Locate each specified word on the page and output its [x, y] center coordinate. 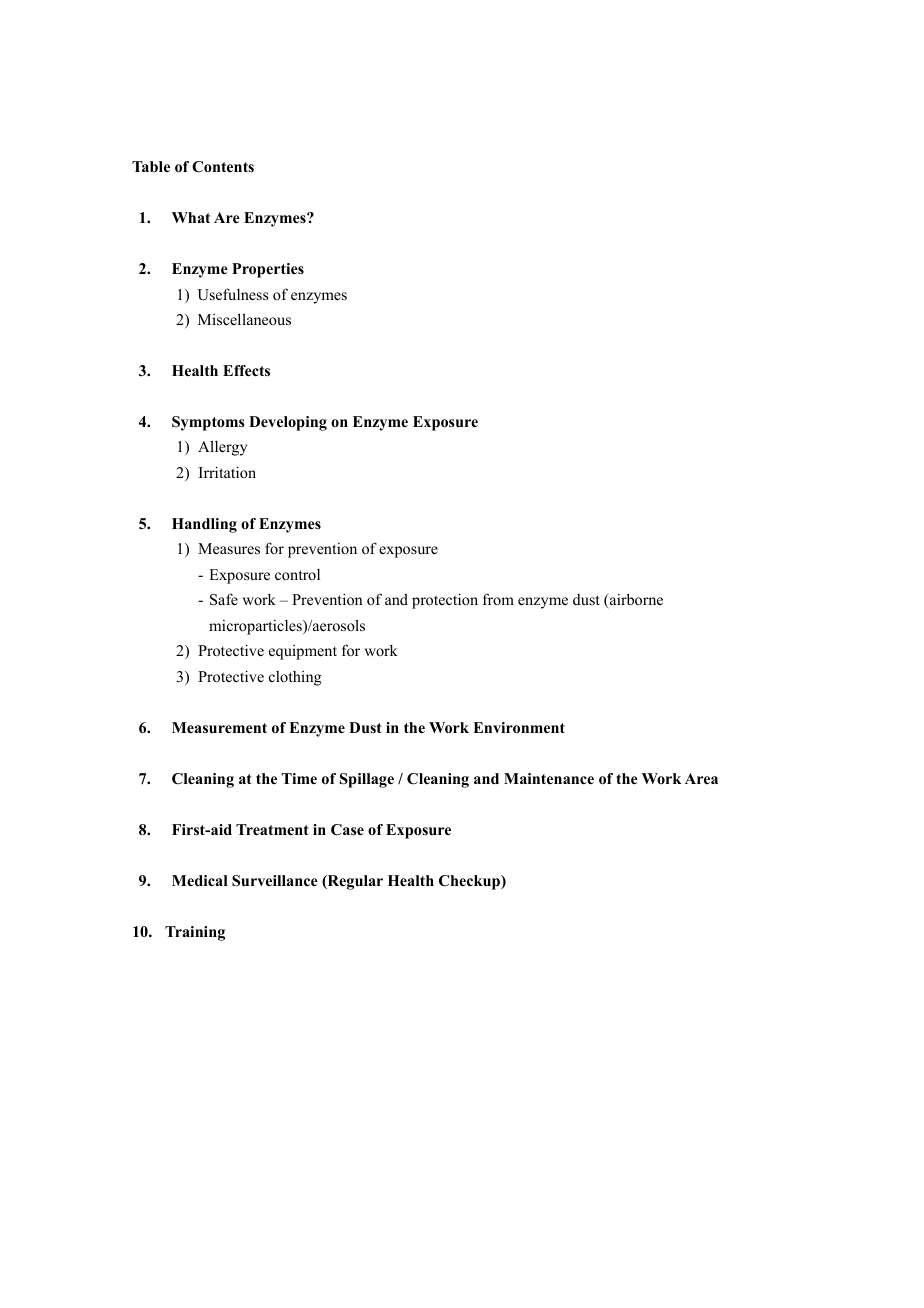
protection [445, 601]
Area [701, 778]
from [498, 599]
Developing [288, 423]
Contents [223, 167]
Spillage [367, 780]
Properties [268, 270]
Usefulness [233, 294]
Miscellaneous [244, 319]
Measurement [219, 727]
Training [195, 933]
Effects [246, 371]
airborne [635, 599]
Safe [224, 599]
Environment [519, 728]
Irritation [227, 472]
